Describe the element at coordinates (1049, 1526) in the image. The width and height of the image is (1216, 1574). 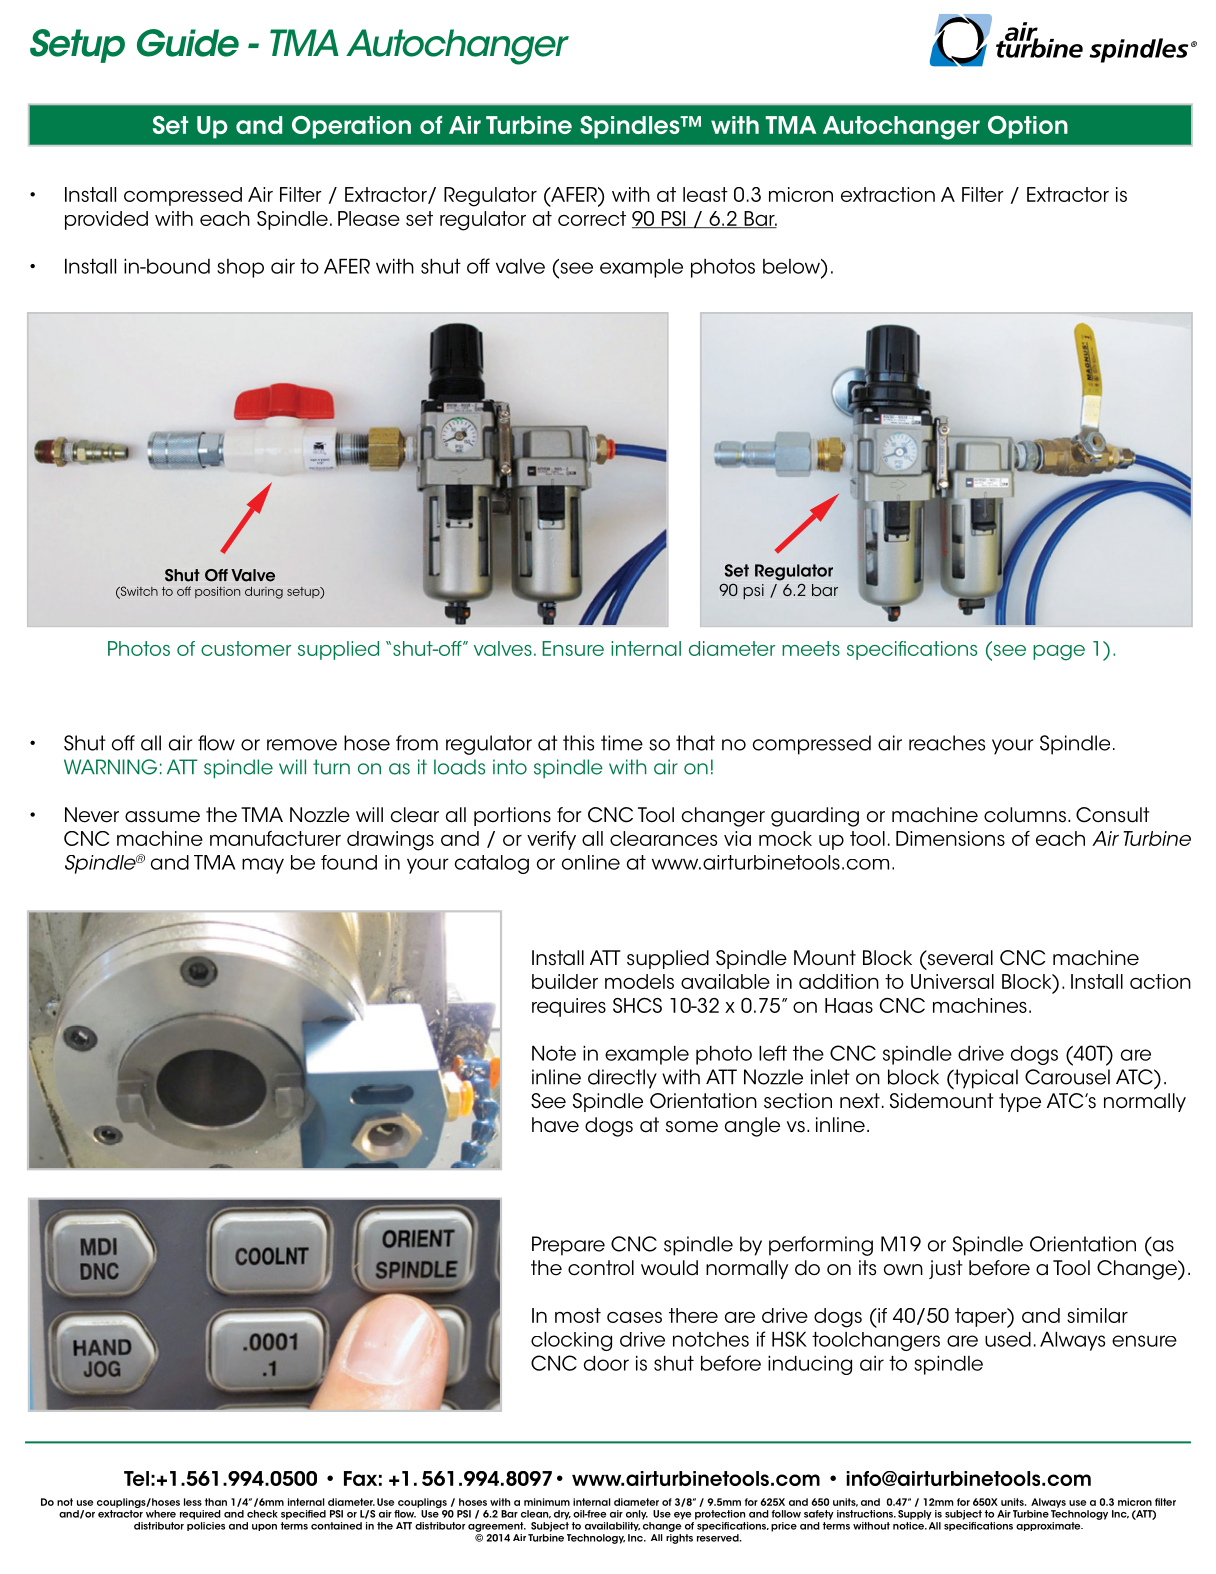
I see `approximate` at that location.
